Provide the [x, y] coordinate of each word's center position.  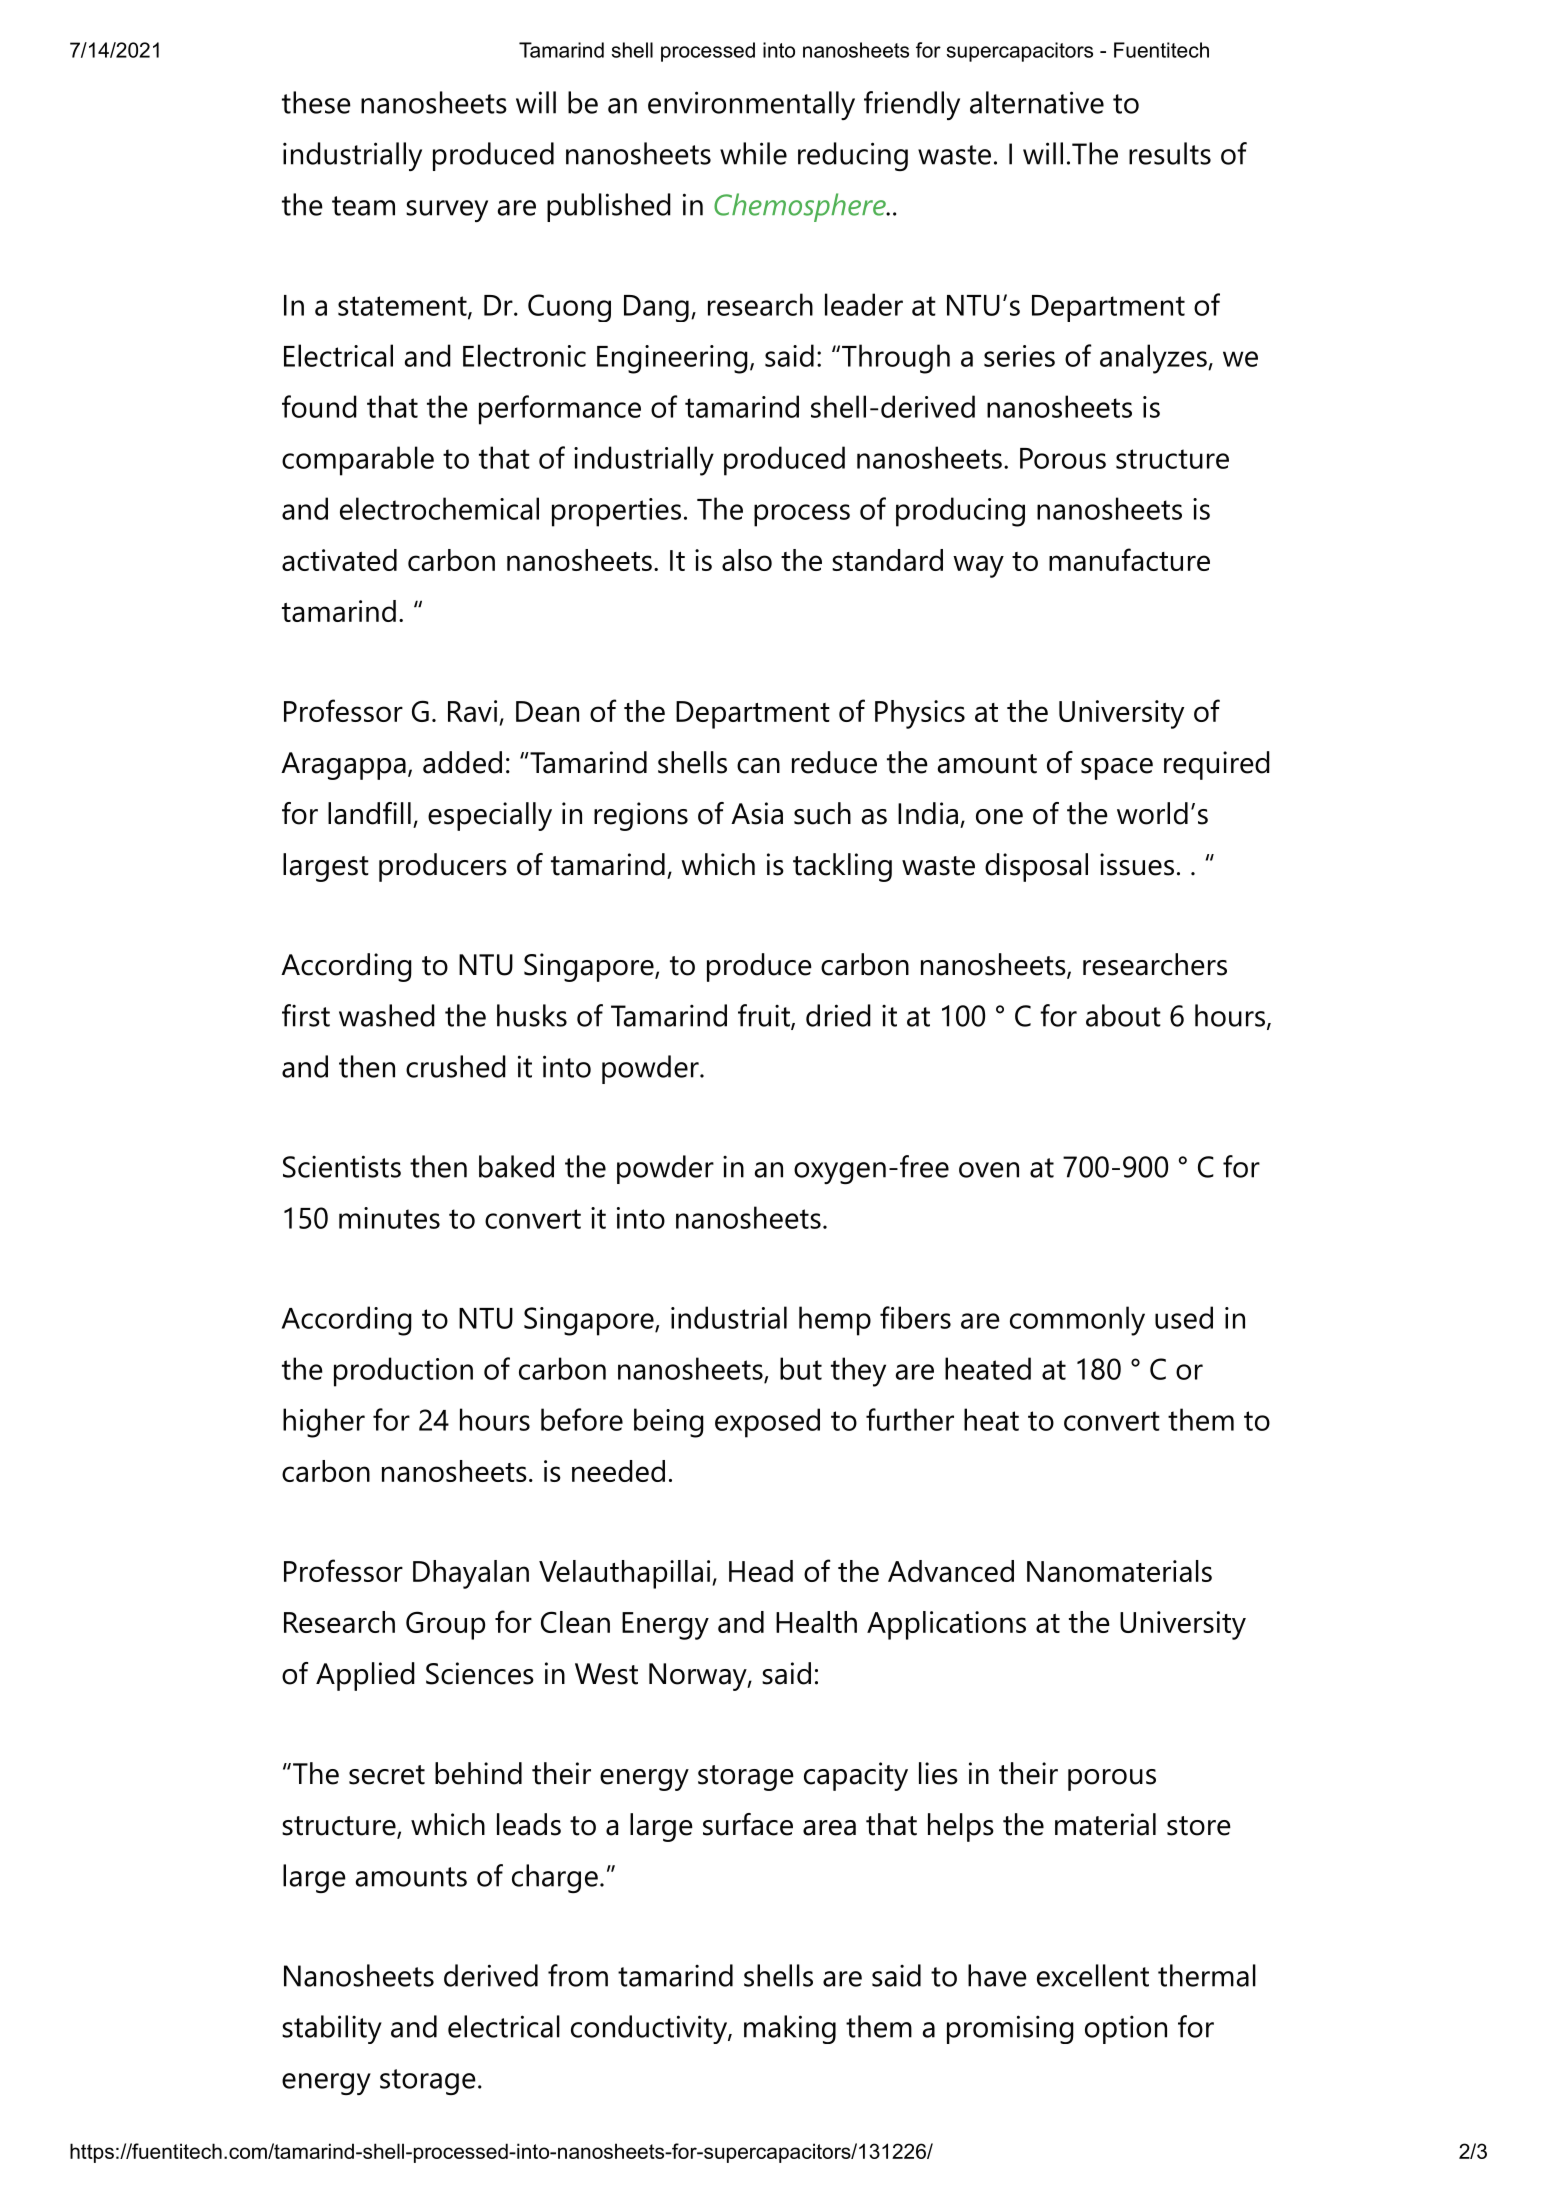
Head [761, 1571]
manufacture [1129, 559]
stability [332, 2029]
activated [339, 560]
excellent [1093, 1975]
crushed [456, 1066]
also [747, 560]
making [790, 2029]
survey [447, 211]
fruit [765, 1016]
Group [445, 1625]
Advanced [951, 1571]
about [1123, 1015]
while [753, 153]
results [1170, 153]
